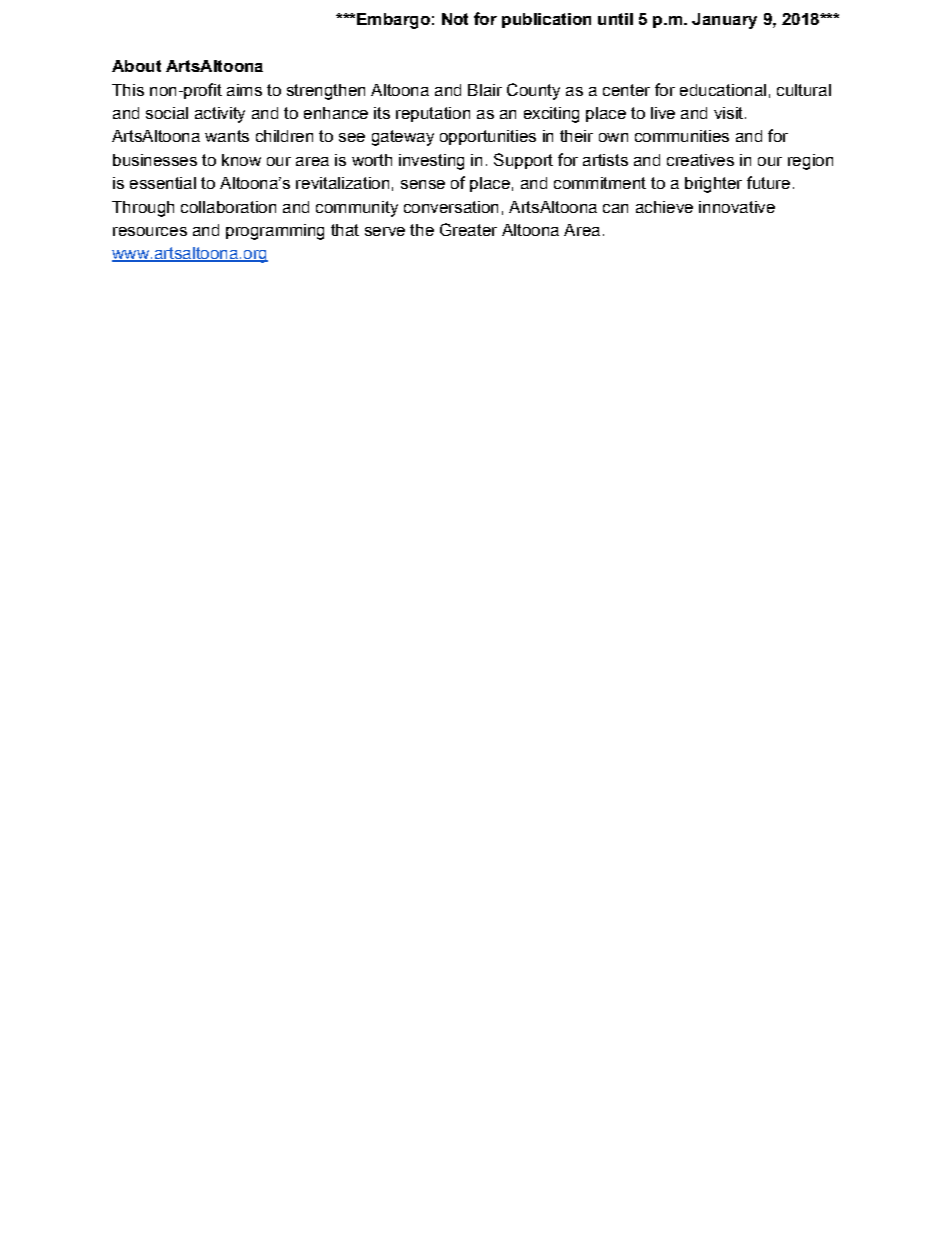 Image resolution: width=952 pixels, height=1233 pixels. What do you see at coordinates (455, 19) in the screenshot?
I see `Not` at bounding box center [455, 19].
